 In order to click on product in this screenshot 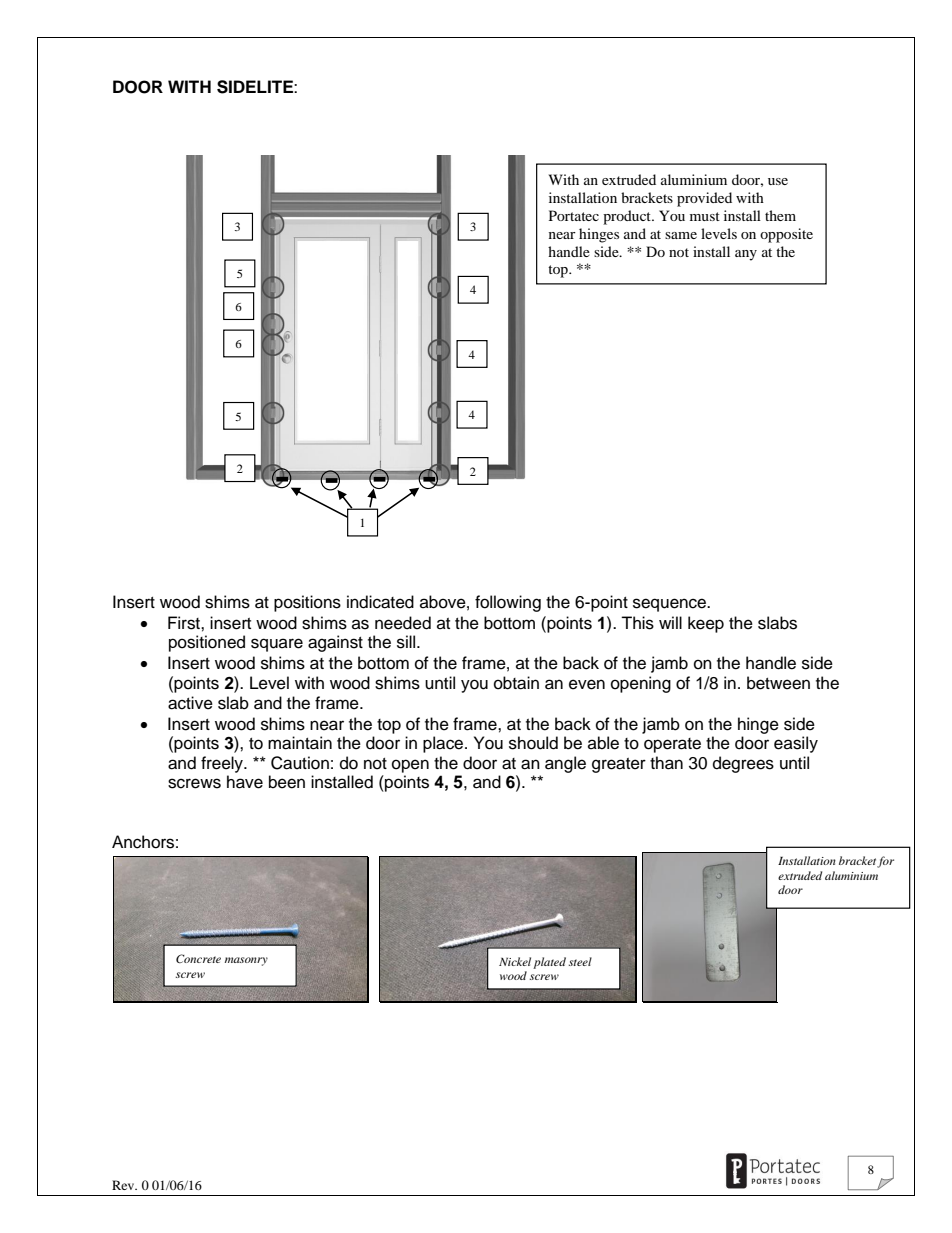, I will do `click(628, 217)`.
